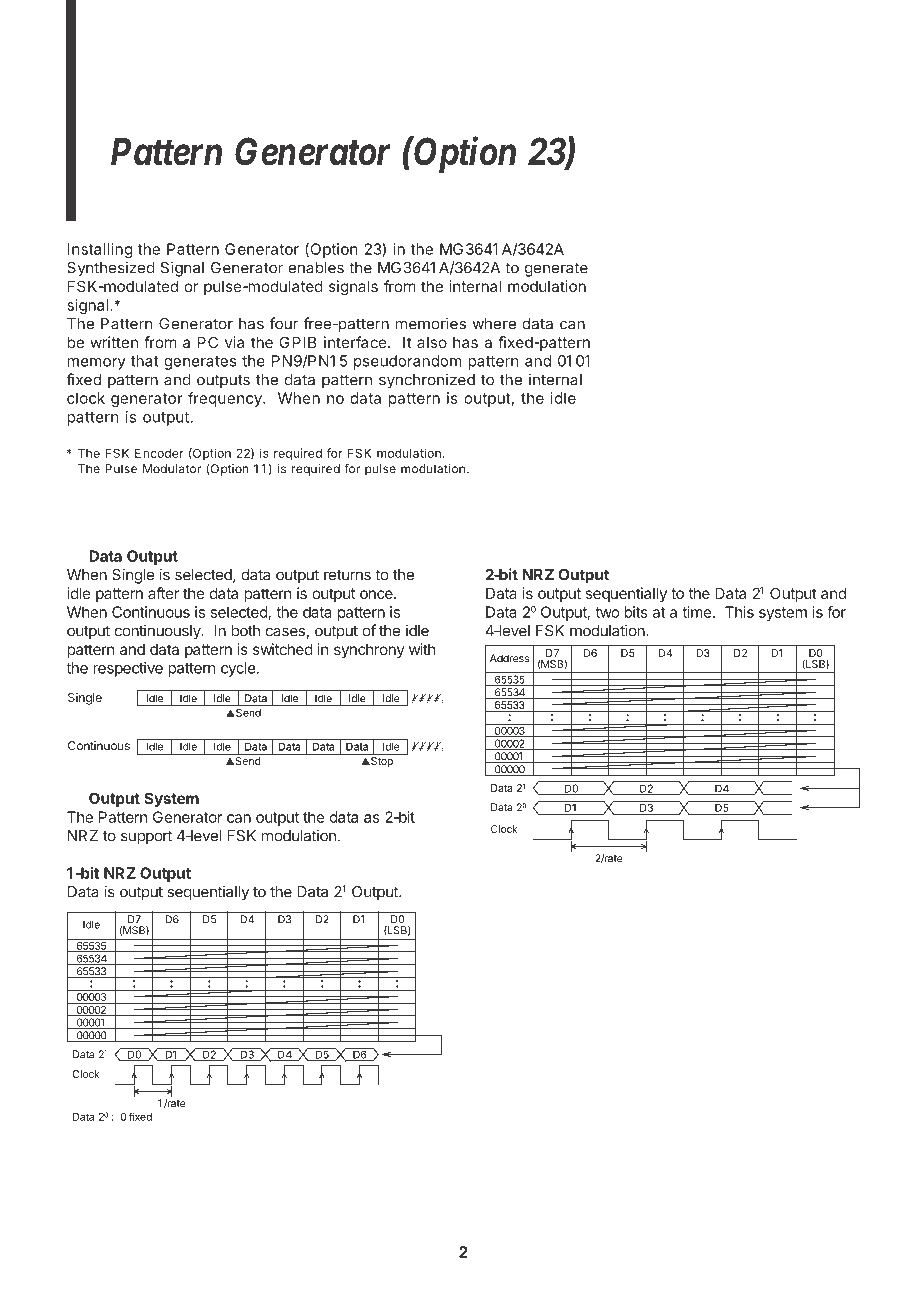  What do you see at coordinates (163, 593) in the screenshot?
I see `after` at bounding box center [163, 593].
